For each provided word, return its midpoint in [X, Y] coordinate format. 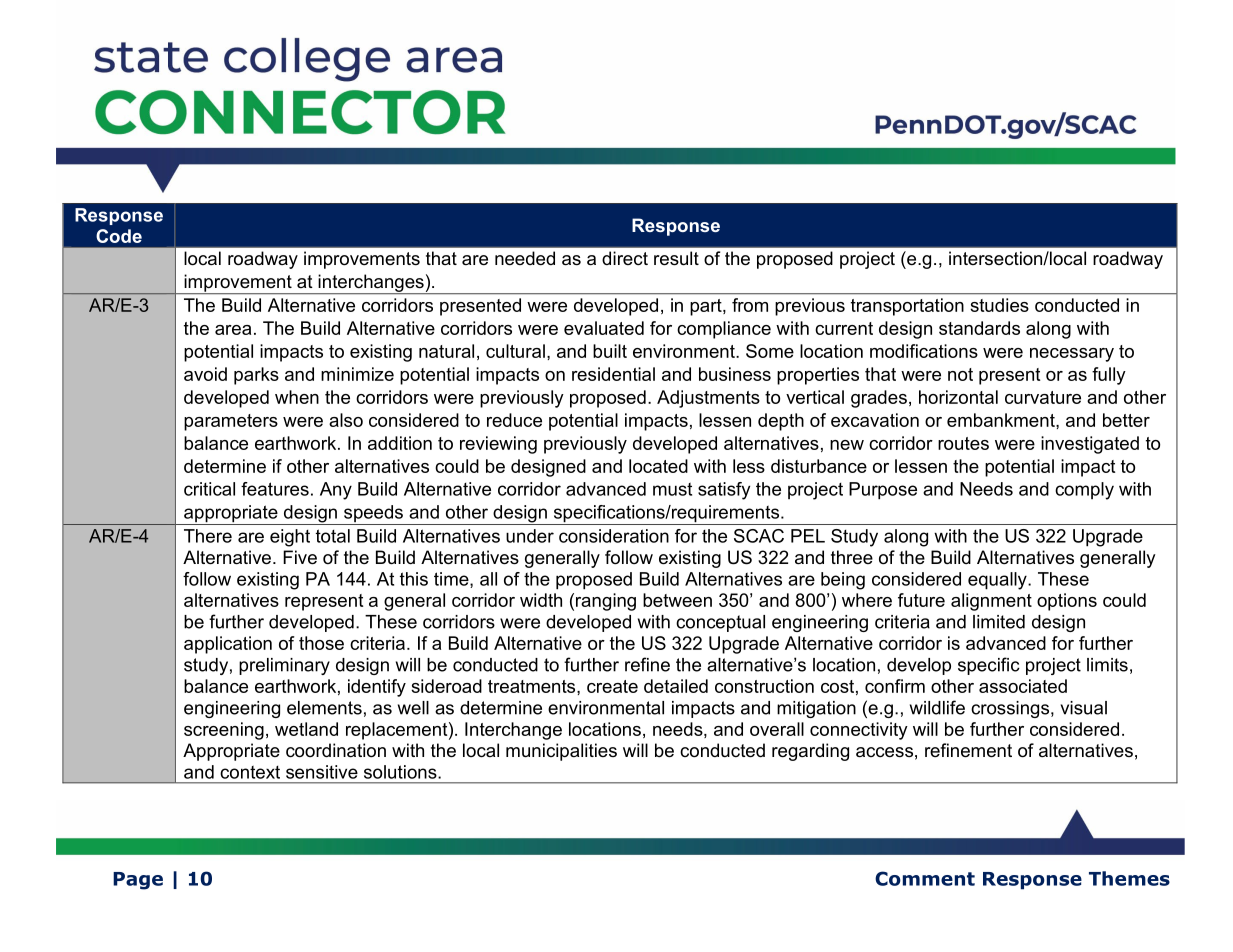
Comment [925, 878]
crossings [1011, 709]
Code [119, 236]
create [612, 686]
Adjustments [708, 399]
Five [300, 557]
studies [999, 305]
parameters [231, 422]
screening [224, 731]
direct [625, 258]
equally [998, 581]
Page [138, 881]
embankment [1002, 420]
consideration [614, 536]
